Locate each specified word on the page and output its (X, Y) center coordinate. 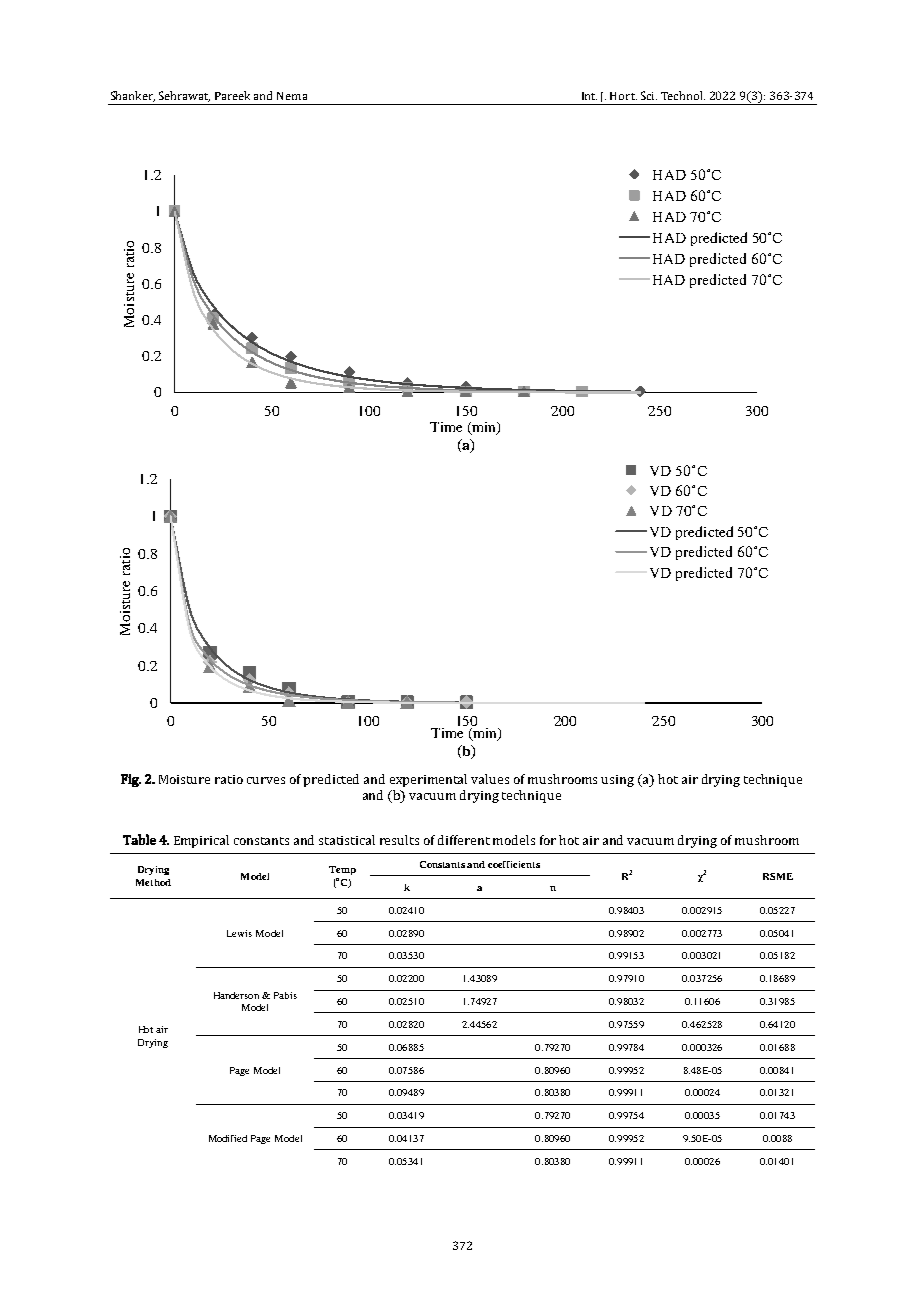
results (399, 840)
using (617, 781)
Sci (649, 95)
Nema (292, 96)
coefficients (514, 864)
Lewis (239, 933)
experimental (428, 780)
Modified (228, 1138)
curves (266, 780)
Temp (342, 870)
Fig (131, 780)
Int (589, 96)
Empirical (201, 841)
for (548, 840)
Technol (683, 95)
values (490, 779)
